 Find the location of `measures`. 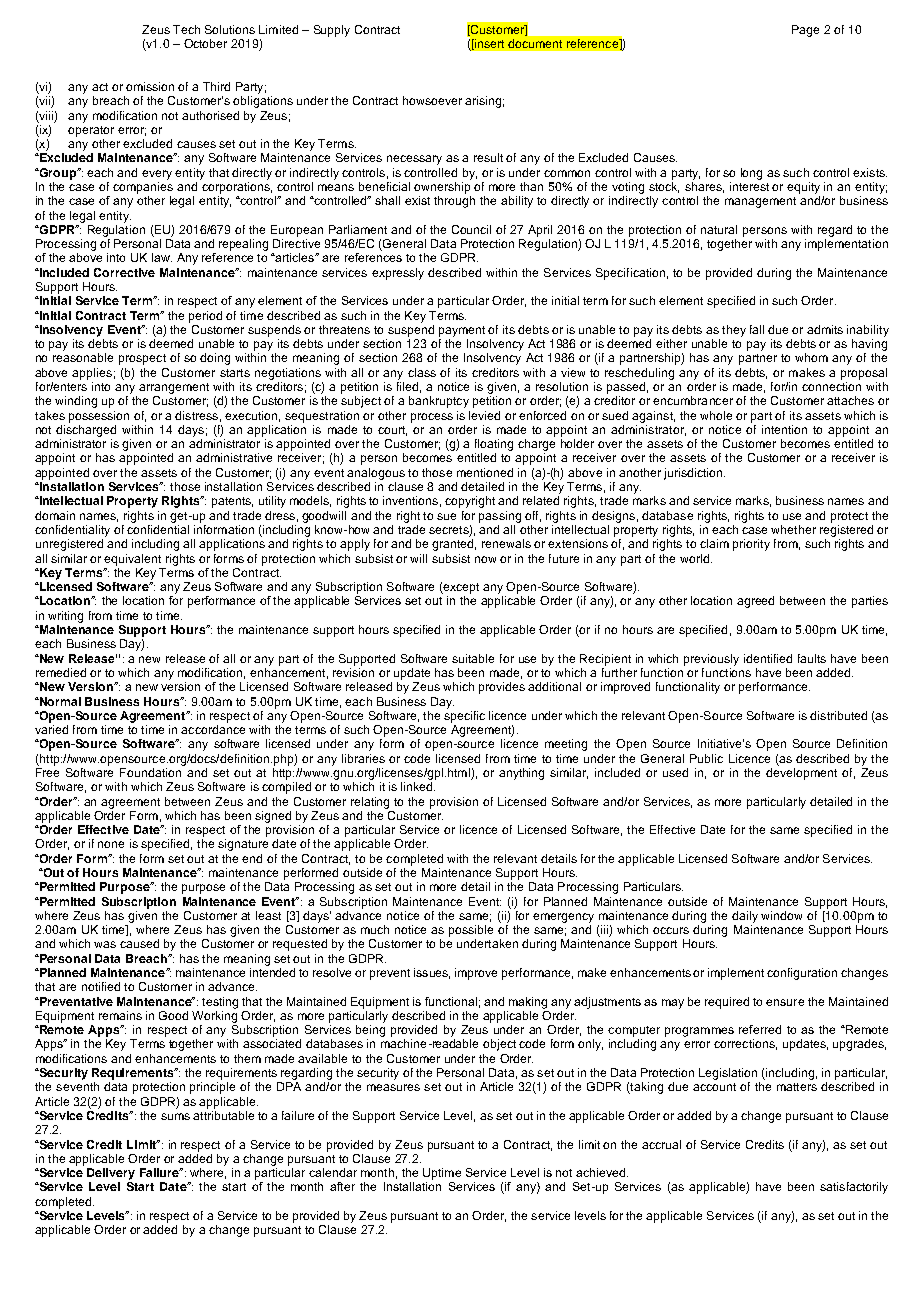

measures is located at coordinates (393, 1087).
